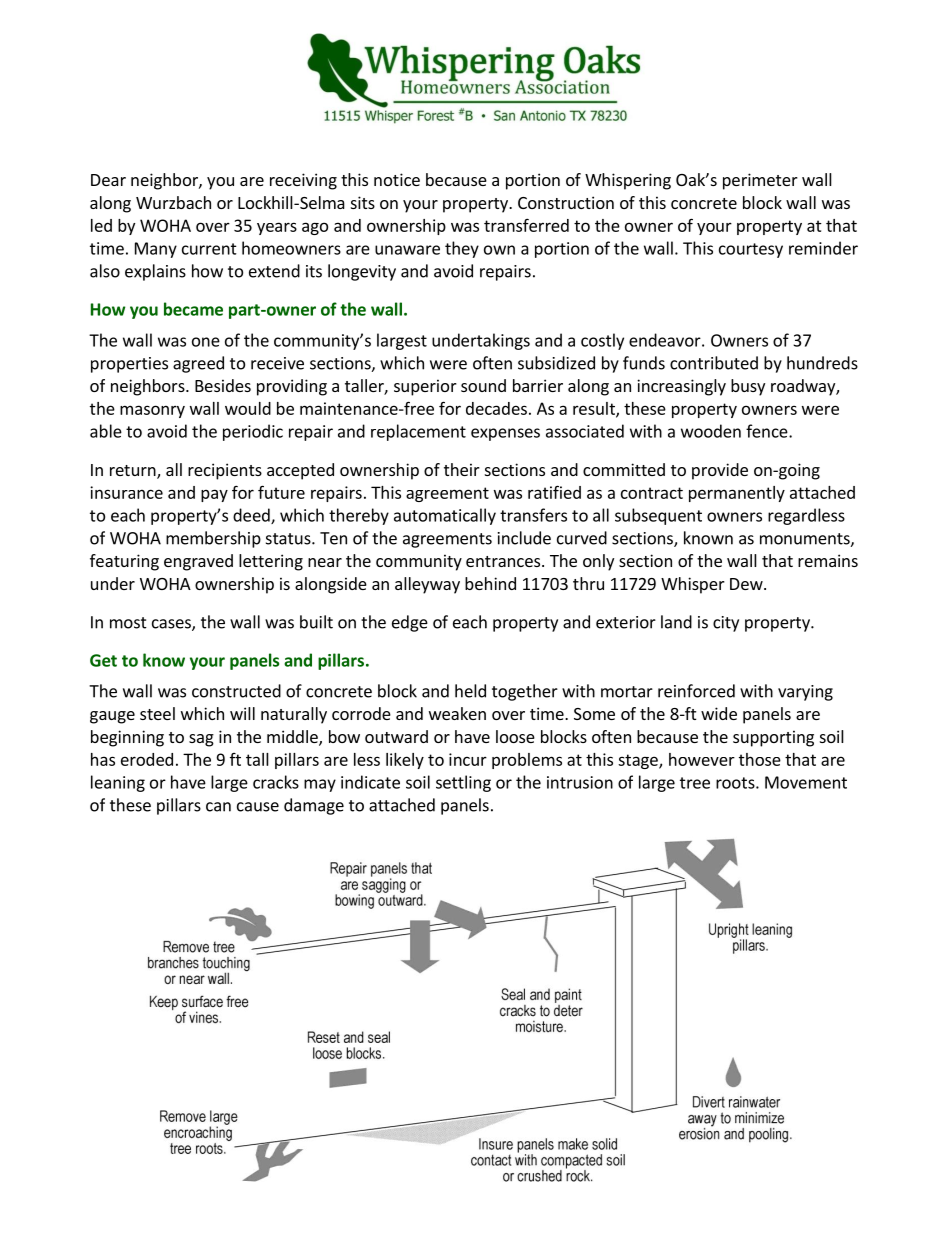  Describe the element at coordinates (198, 562) in the screenshot. I see `engraved` at that location.
